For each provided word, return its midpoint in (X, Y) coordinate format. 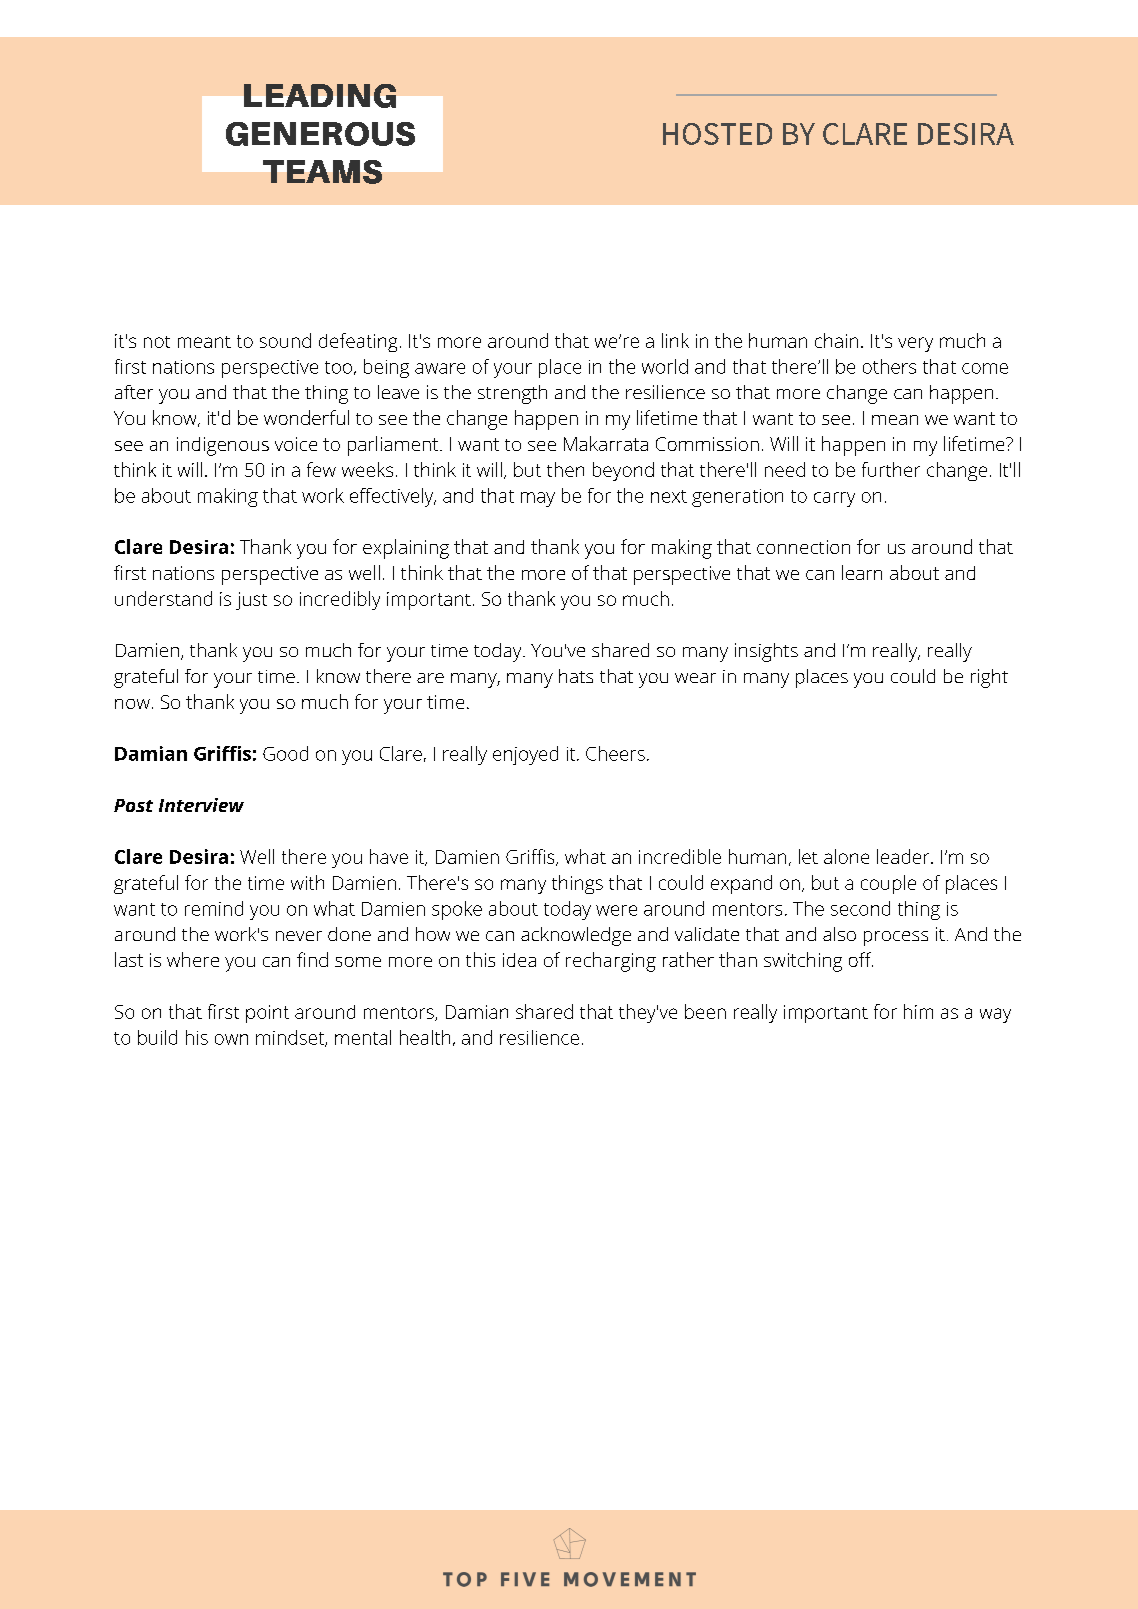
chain (836, 340)
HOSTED (717, 134)
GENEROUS (320, 134)
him (918, 1011)
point (267, 1014)
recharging (611, 962)
